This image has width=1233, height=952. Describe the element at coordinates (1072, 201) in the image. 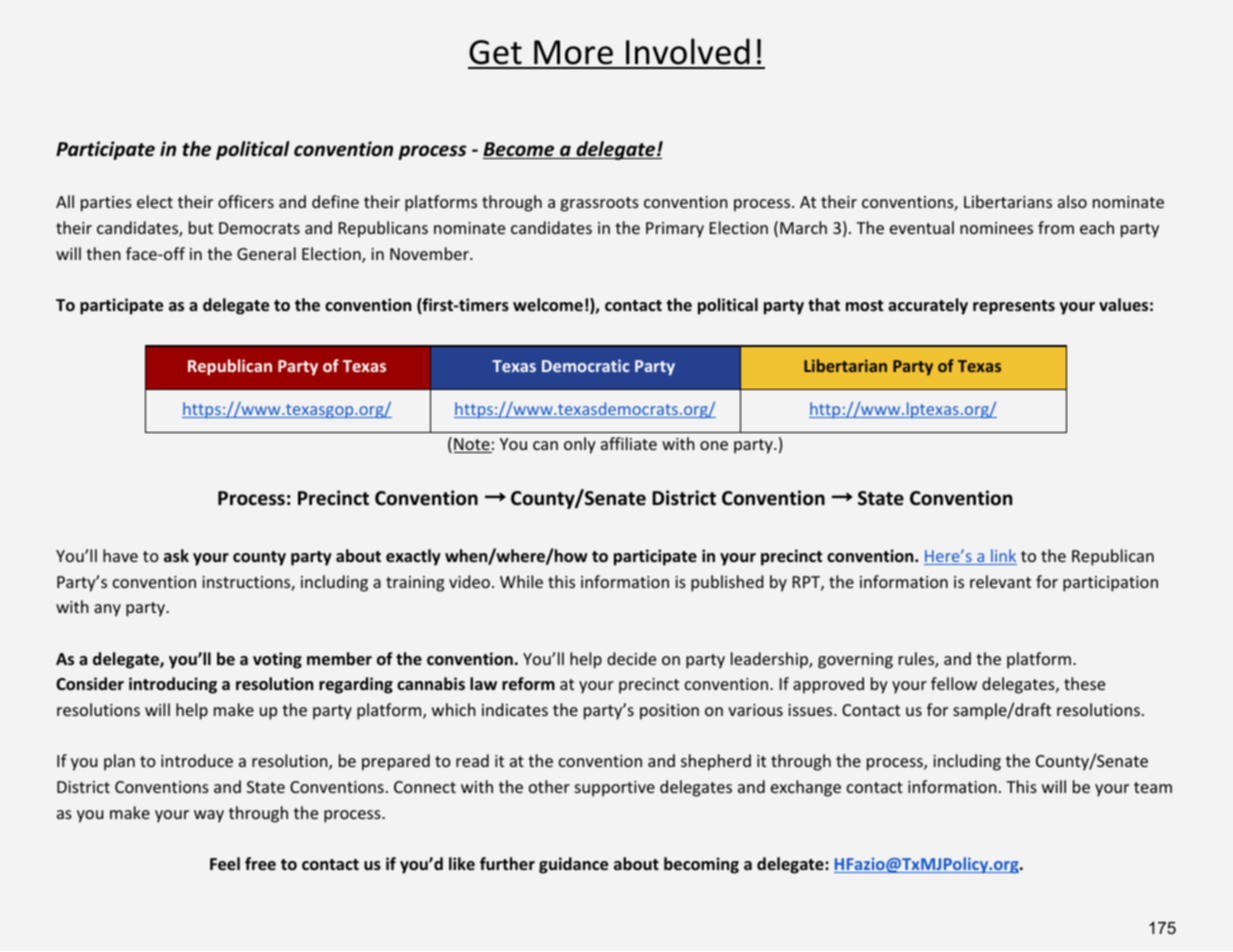

I see `also` at that location.
